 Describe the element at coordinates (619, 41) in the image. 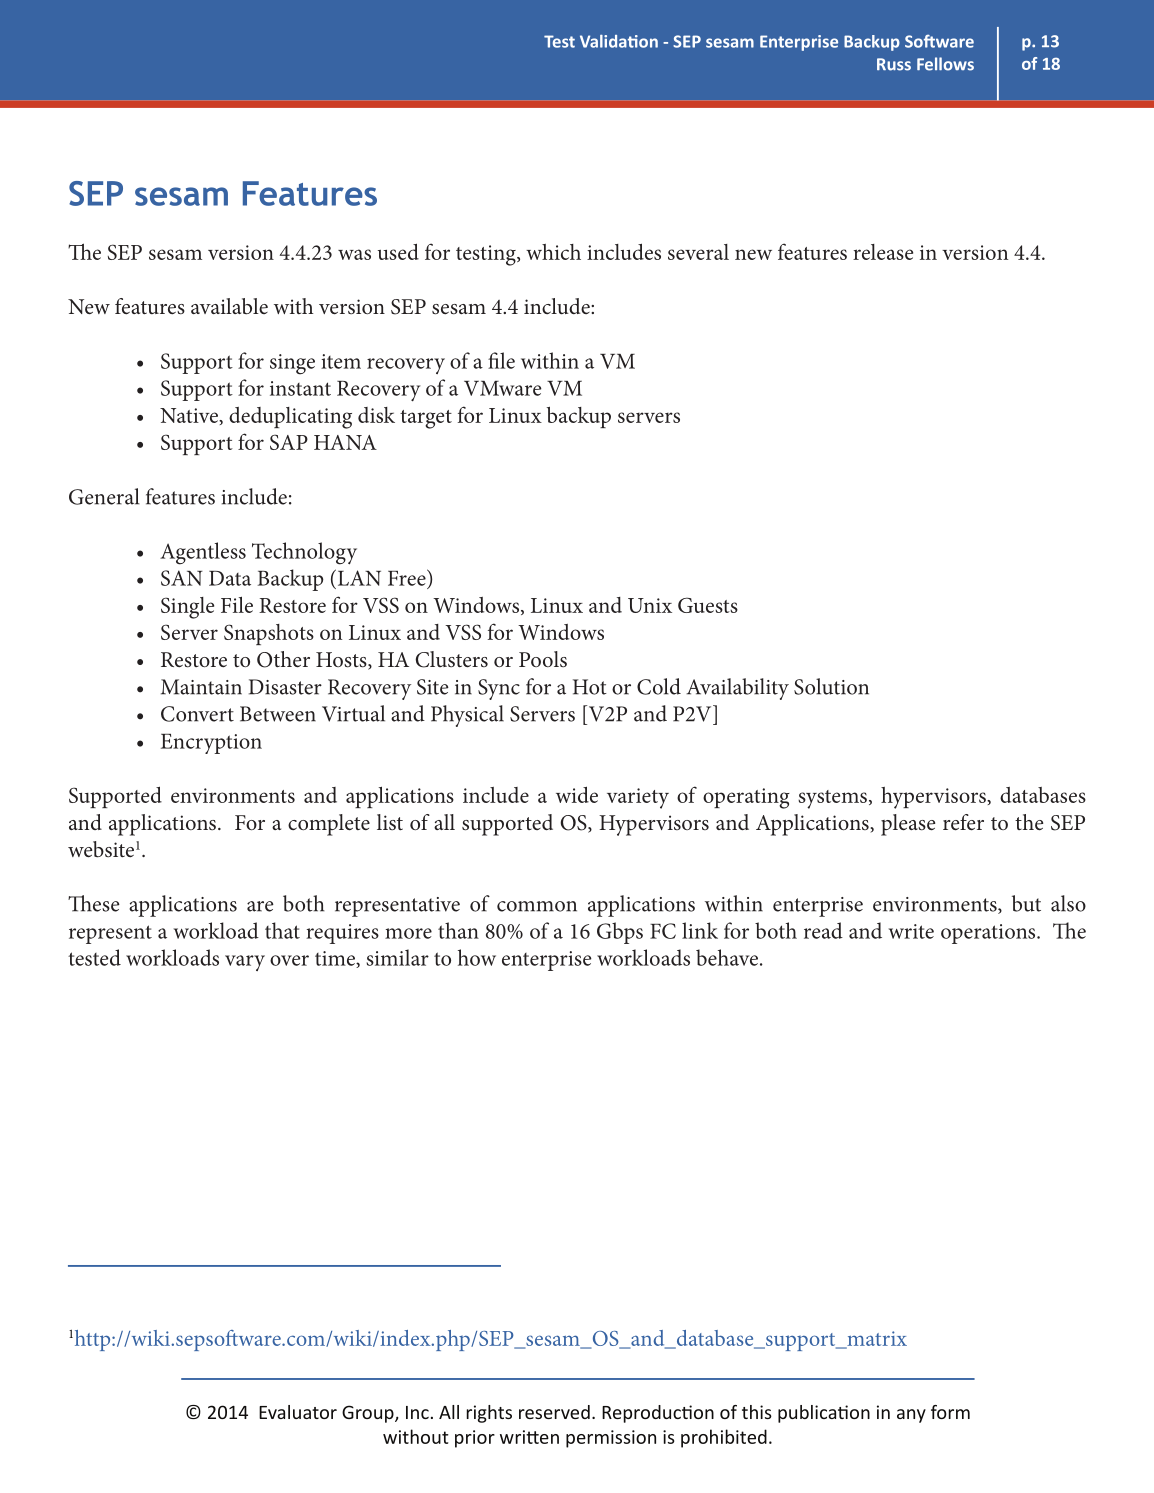

I see `Validation` at that location.
